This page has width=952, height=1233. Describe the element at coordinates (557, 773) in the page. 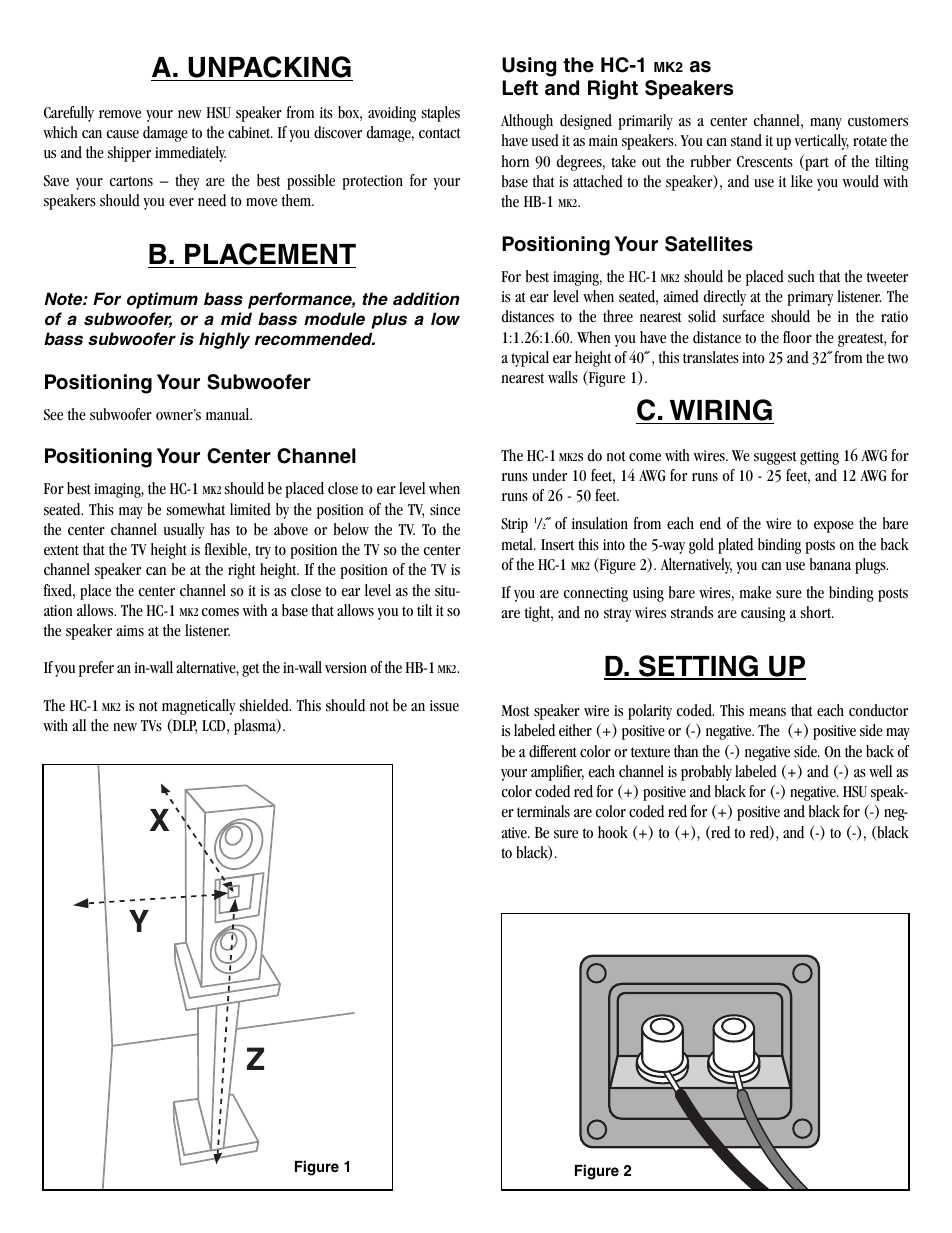

I see `amplifier` at that location.
